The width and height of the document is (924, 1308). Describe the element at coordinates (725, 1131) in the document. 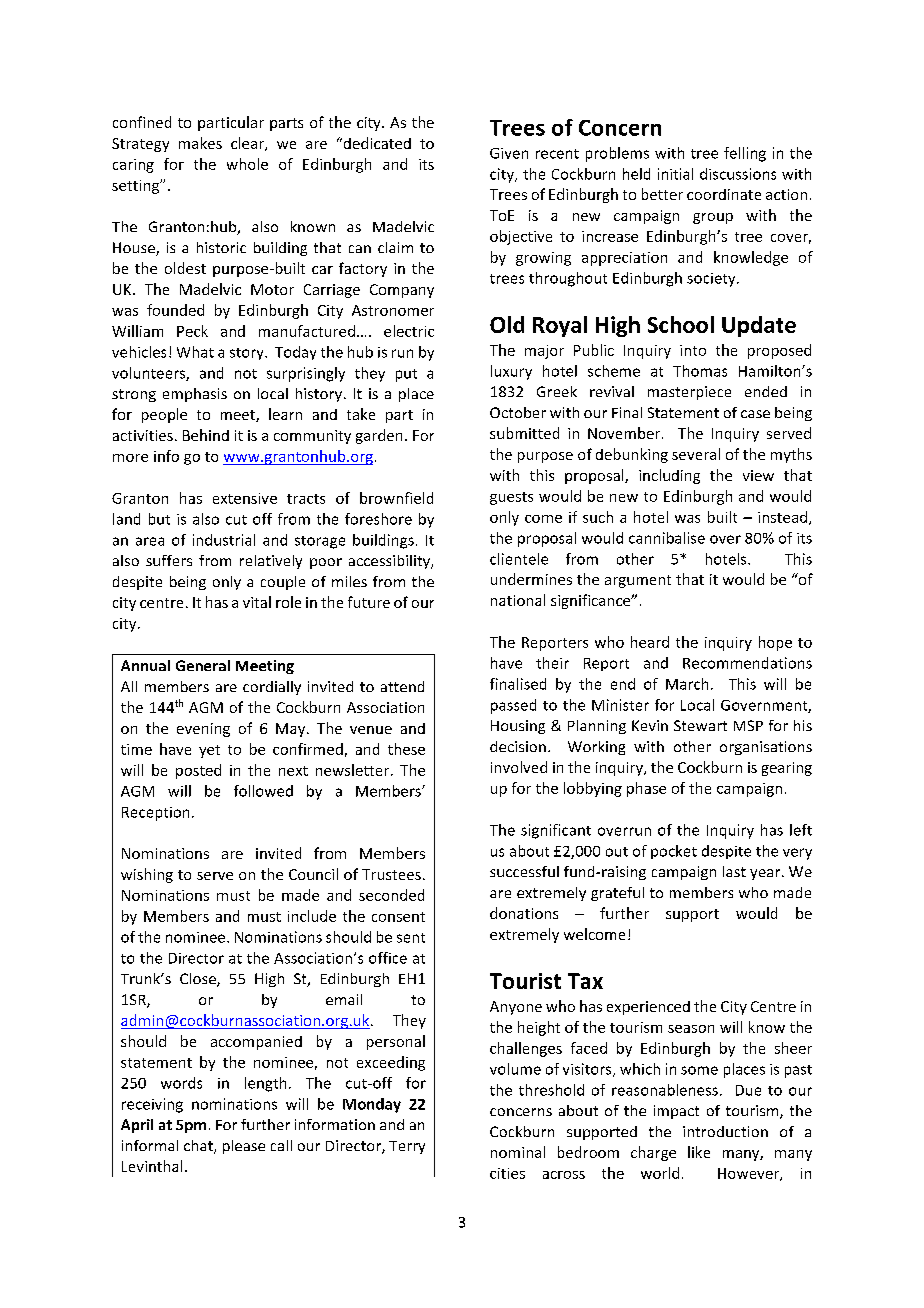

I see `introduction` at that location.
